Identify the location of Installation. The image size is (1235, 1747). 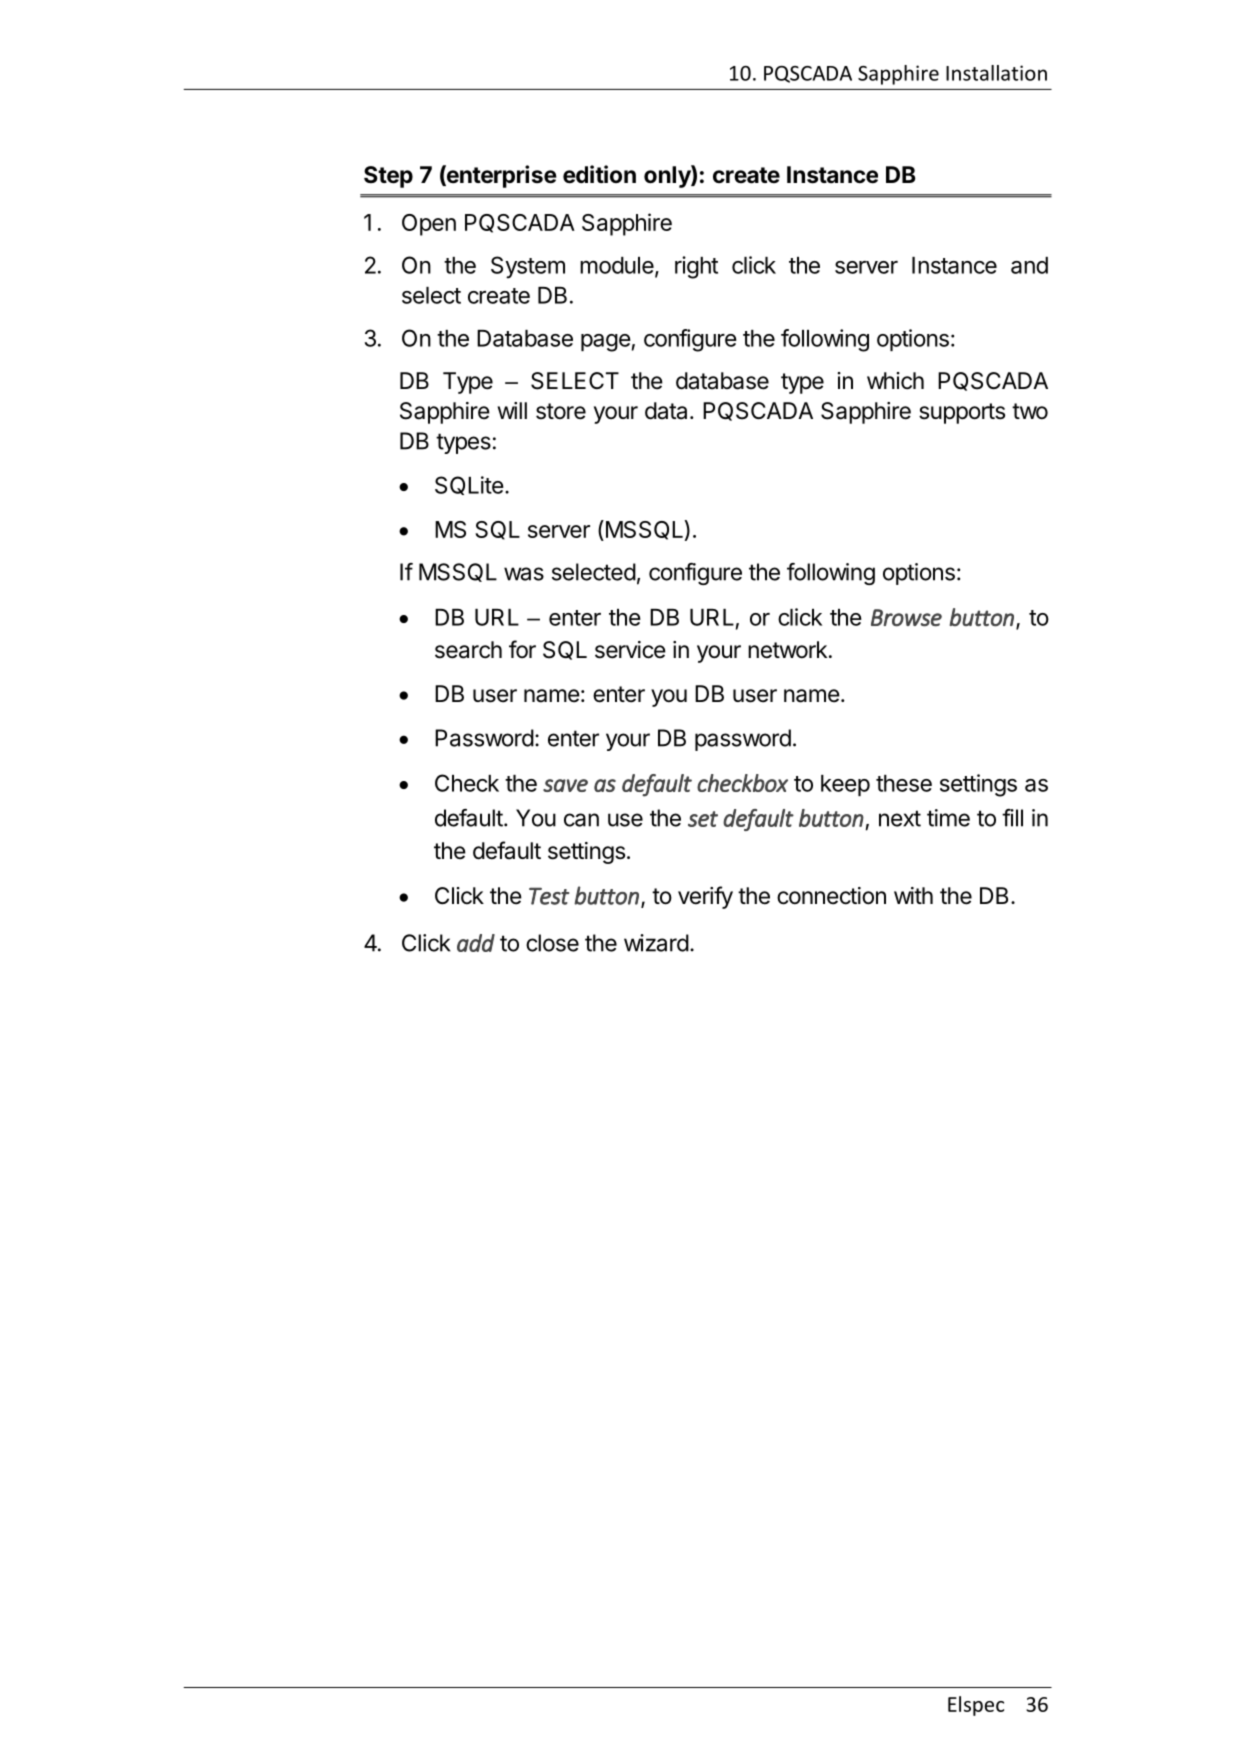
(996, 73).
